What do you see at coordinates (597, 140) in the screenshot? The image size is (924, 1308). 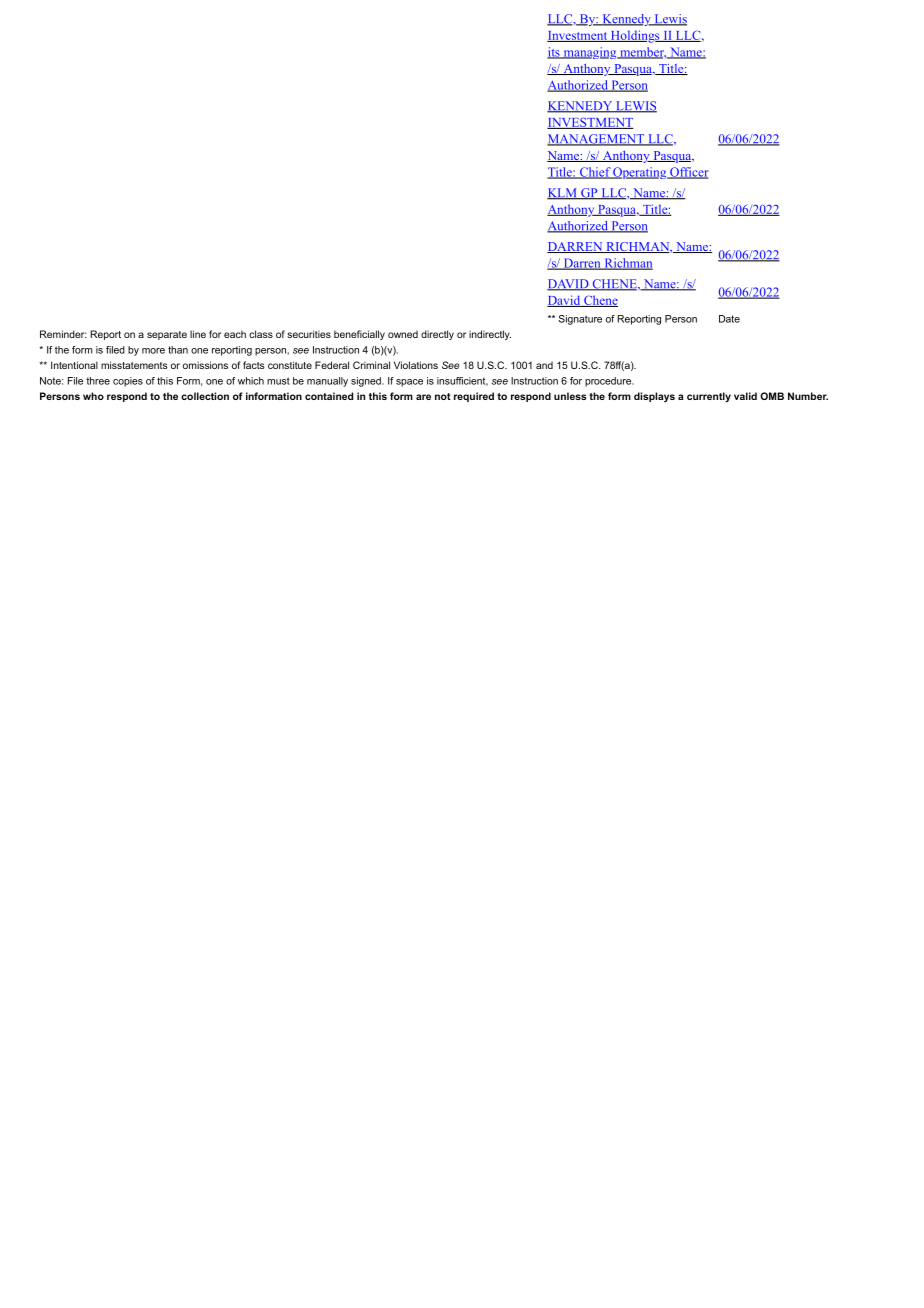 I see `MANAGEMENT` at bounding box center [597, 140].
